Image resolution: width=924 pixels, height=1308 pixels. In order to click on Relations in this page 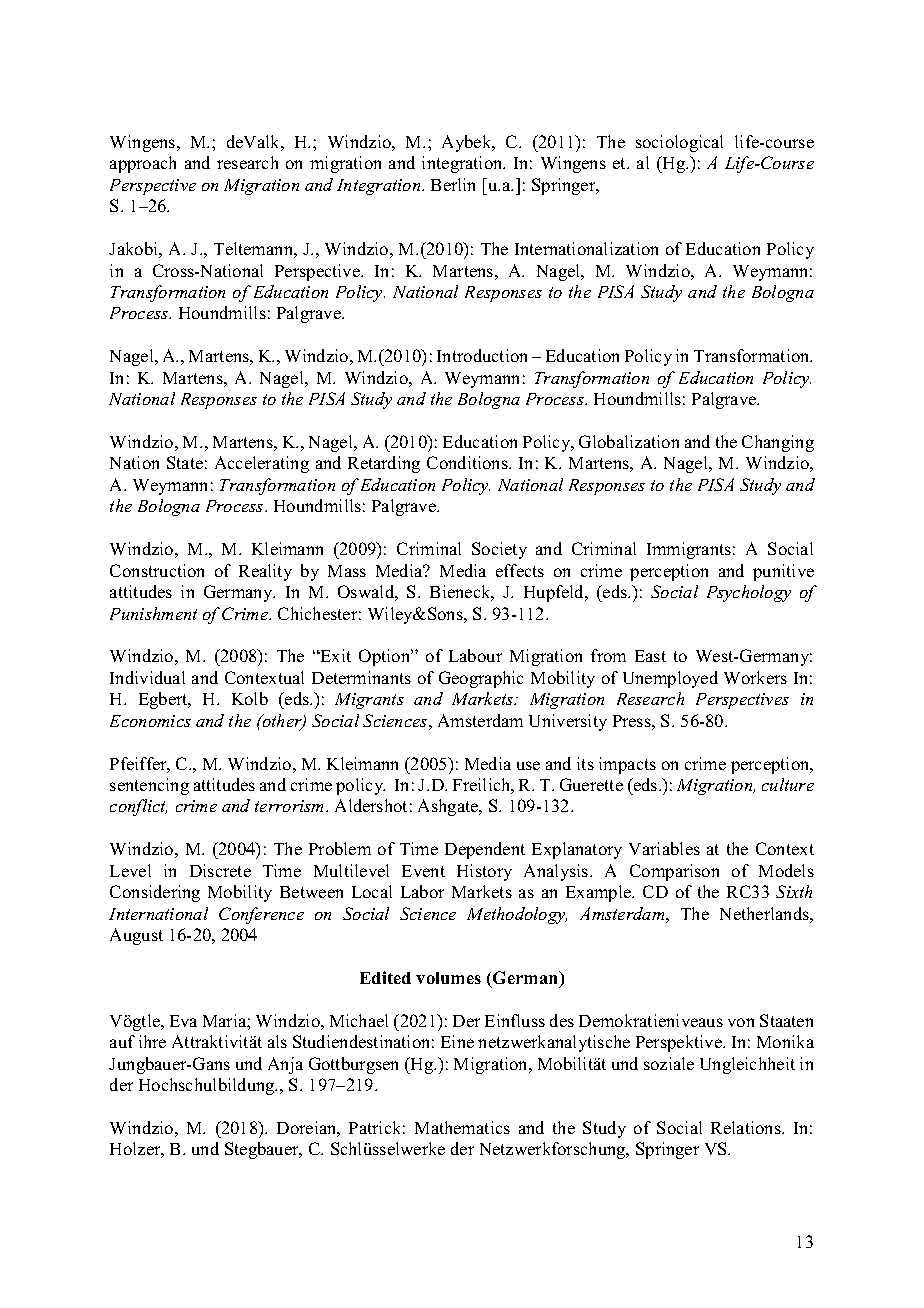, I will do `click(747, 1127)`.
